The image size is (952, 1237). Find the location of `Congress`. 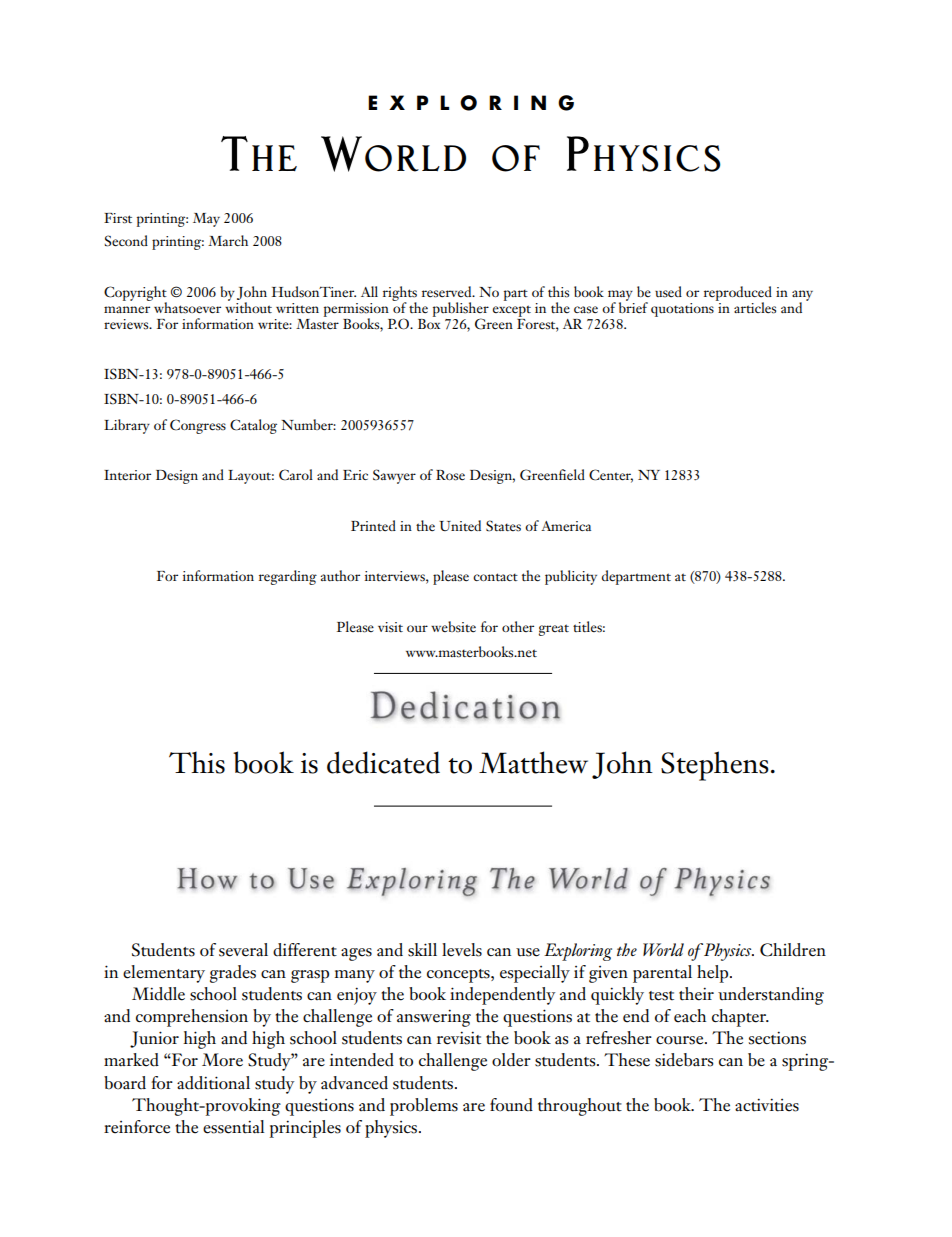

Congress is located at coordinates (198, 426).
